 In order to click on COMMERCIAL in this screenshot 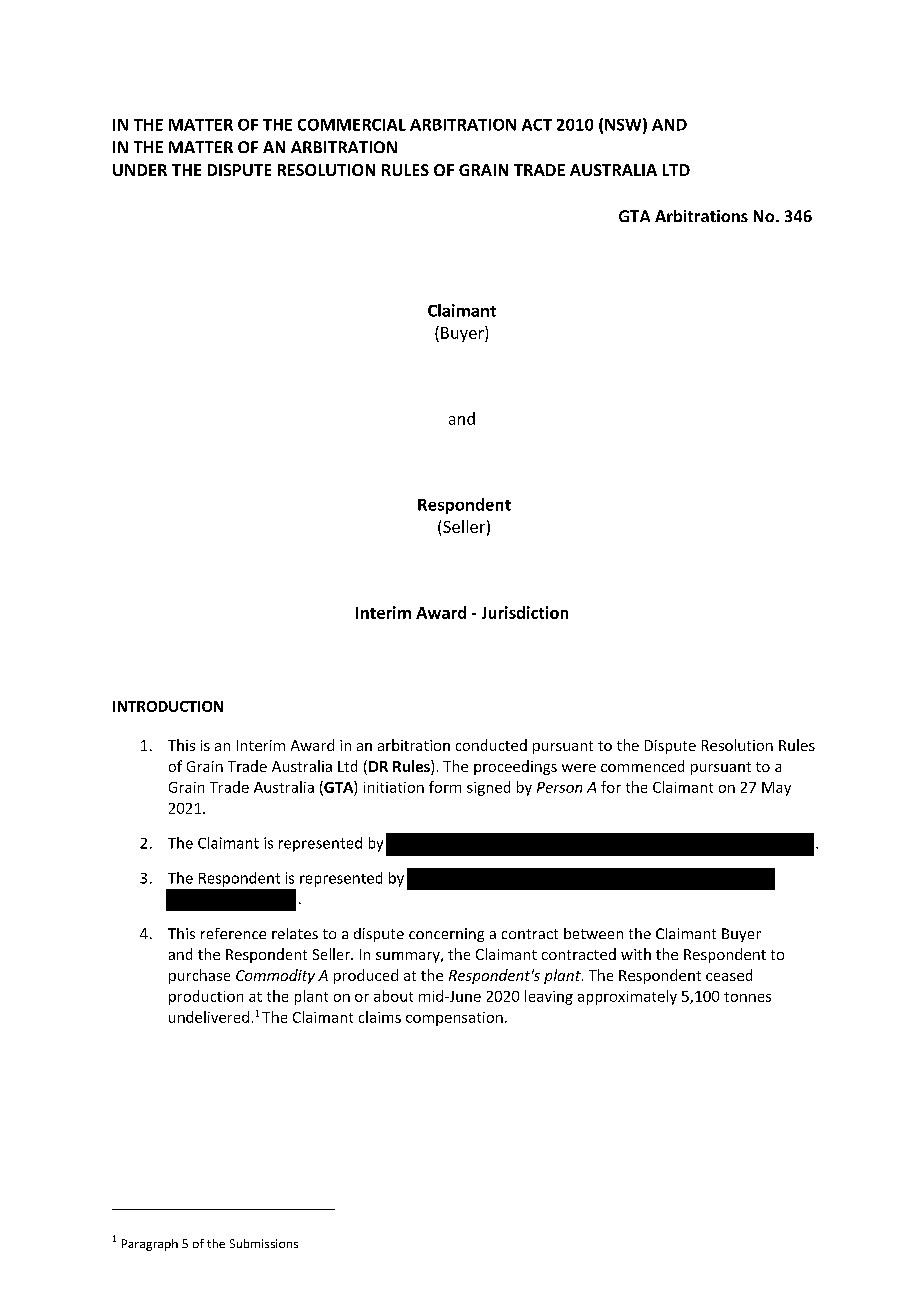, I will do `click(352, 125)`.
